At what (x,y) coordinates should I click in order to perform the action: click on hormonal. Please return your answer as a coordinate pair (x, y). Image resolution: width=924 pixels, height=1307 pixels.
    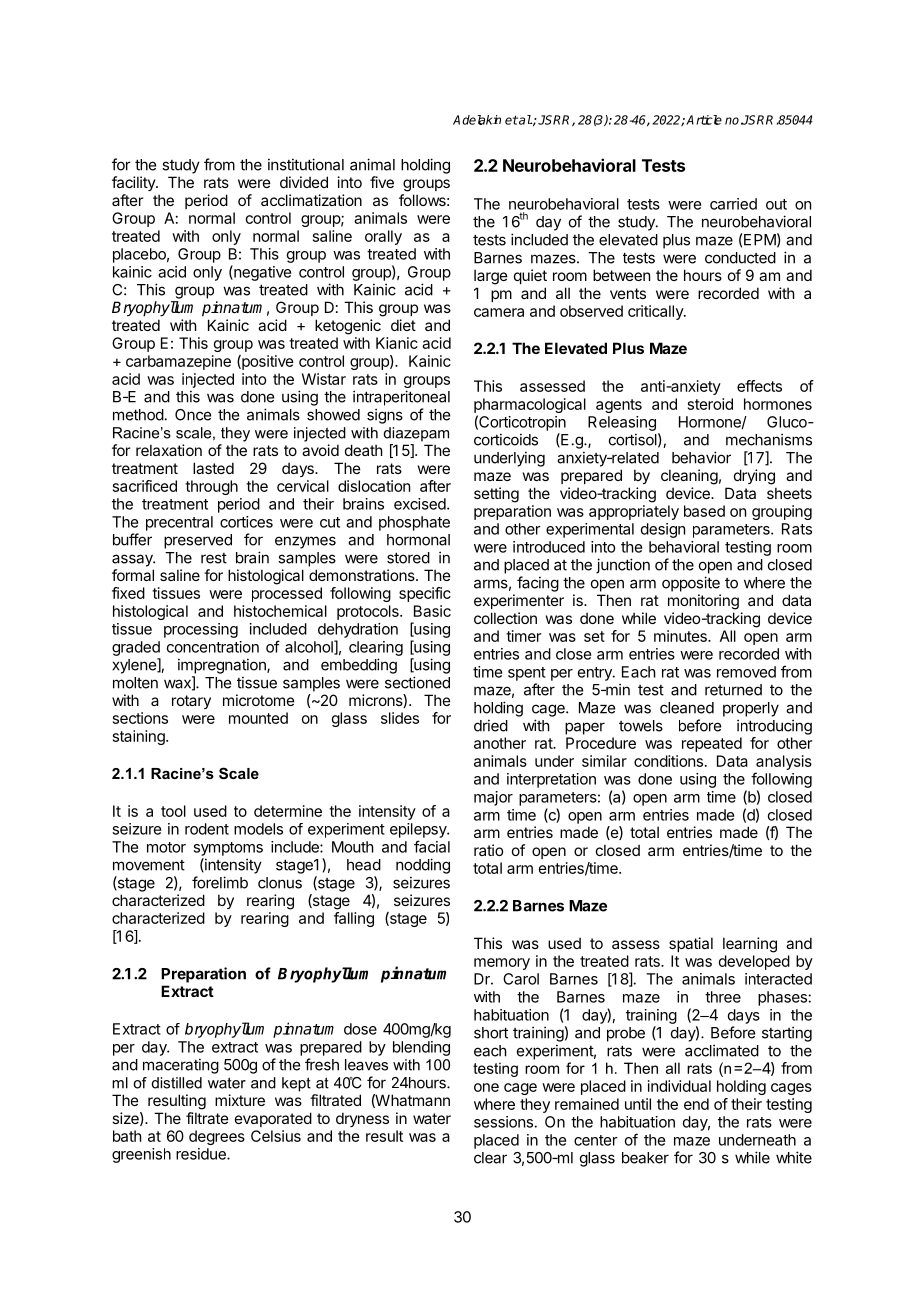
    Looking at the image, I should click on (418, 540).
